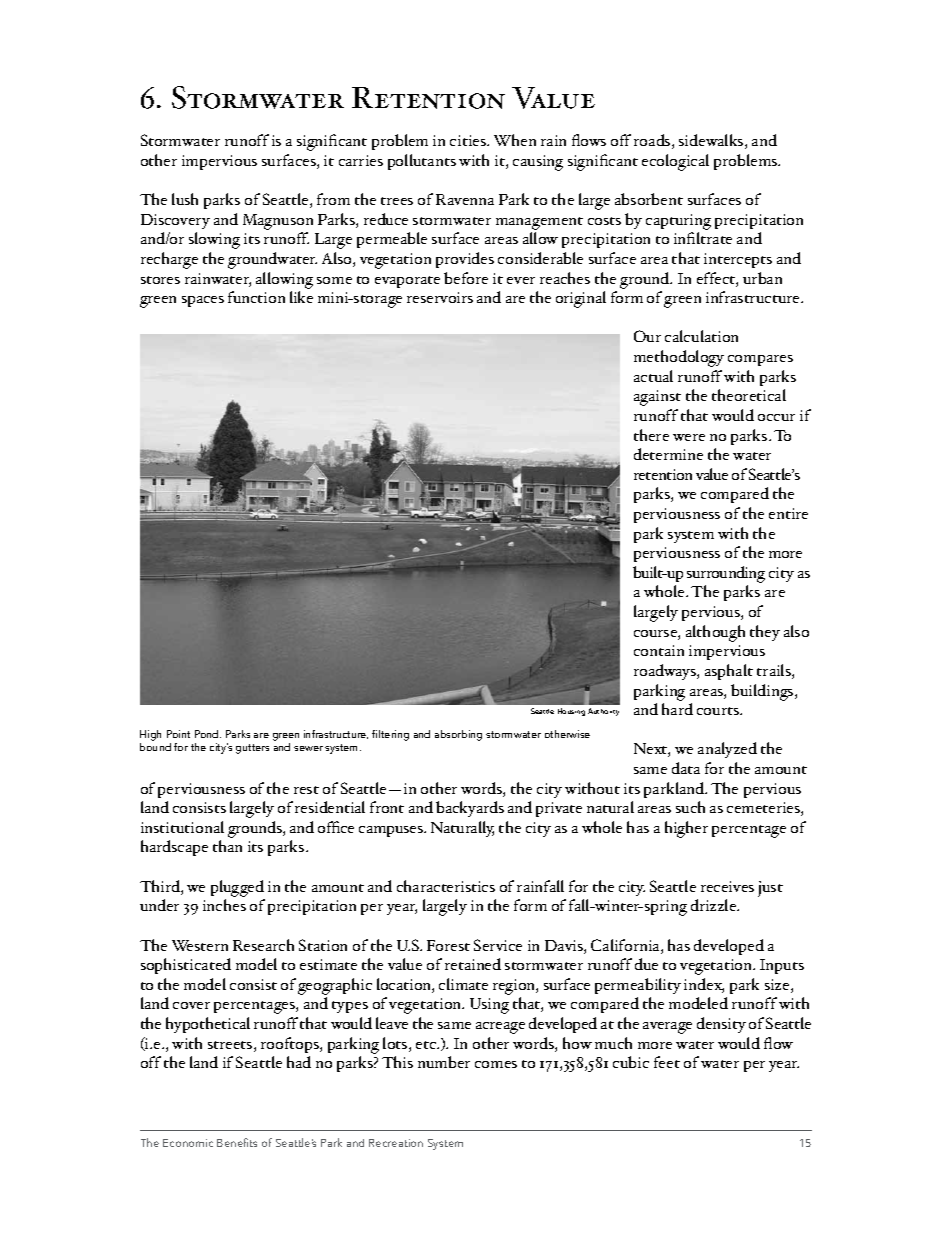 Image resolution: width=952 pixels, height=1233 pixels. I want to click on ecological, so click(675, 162).
